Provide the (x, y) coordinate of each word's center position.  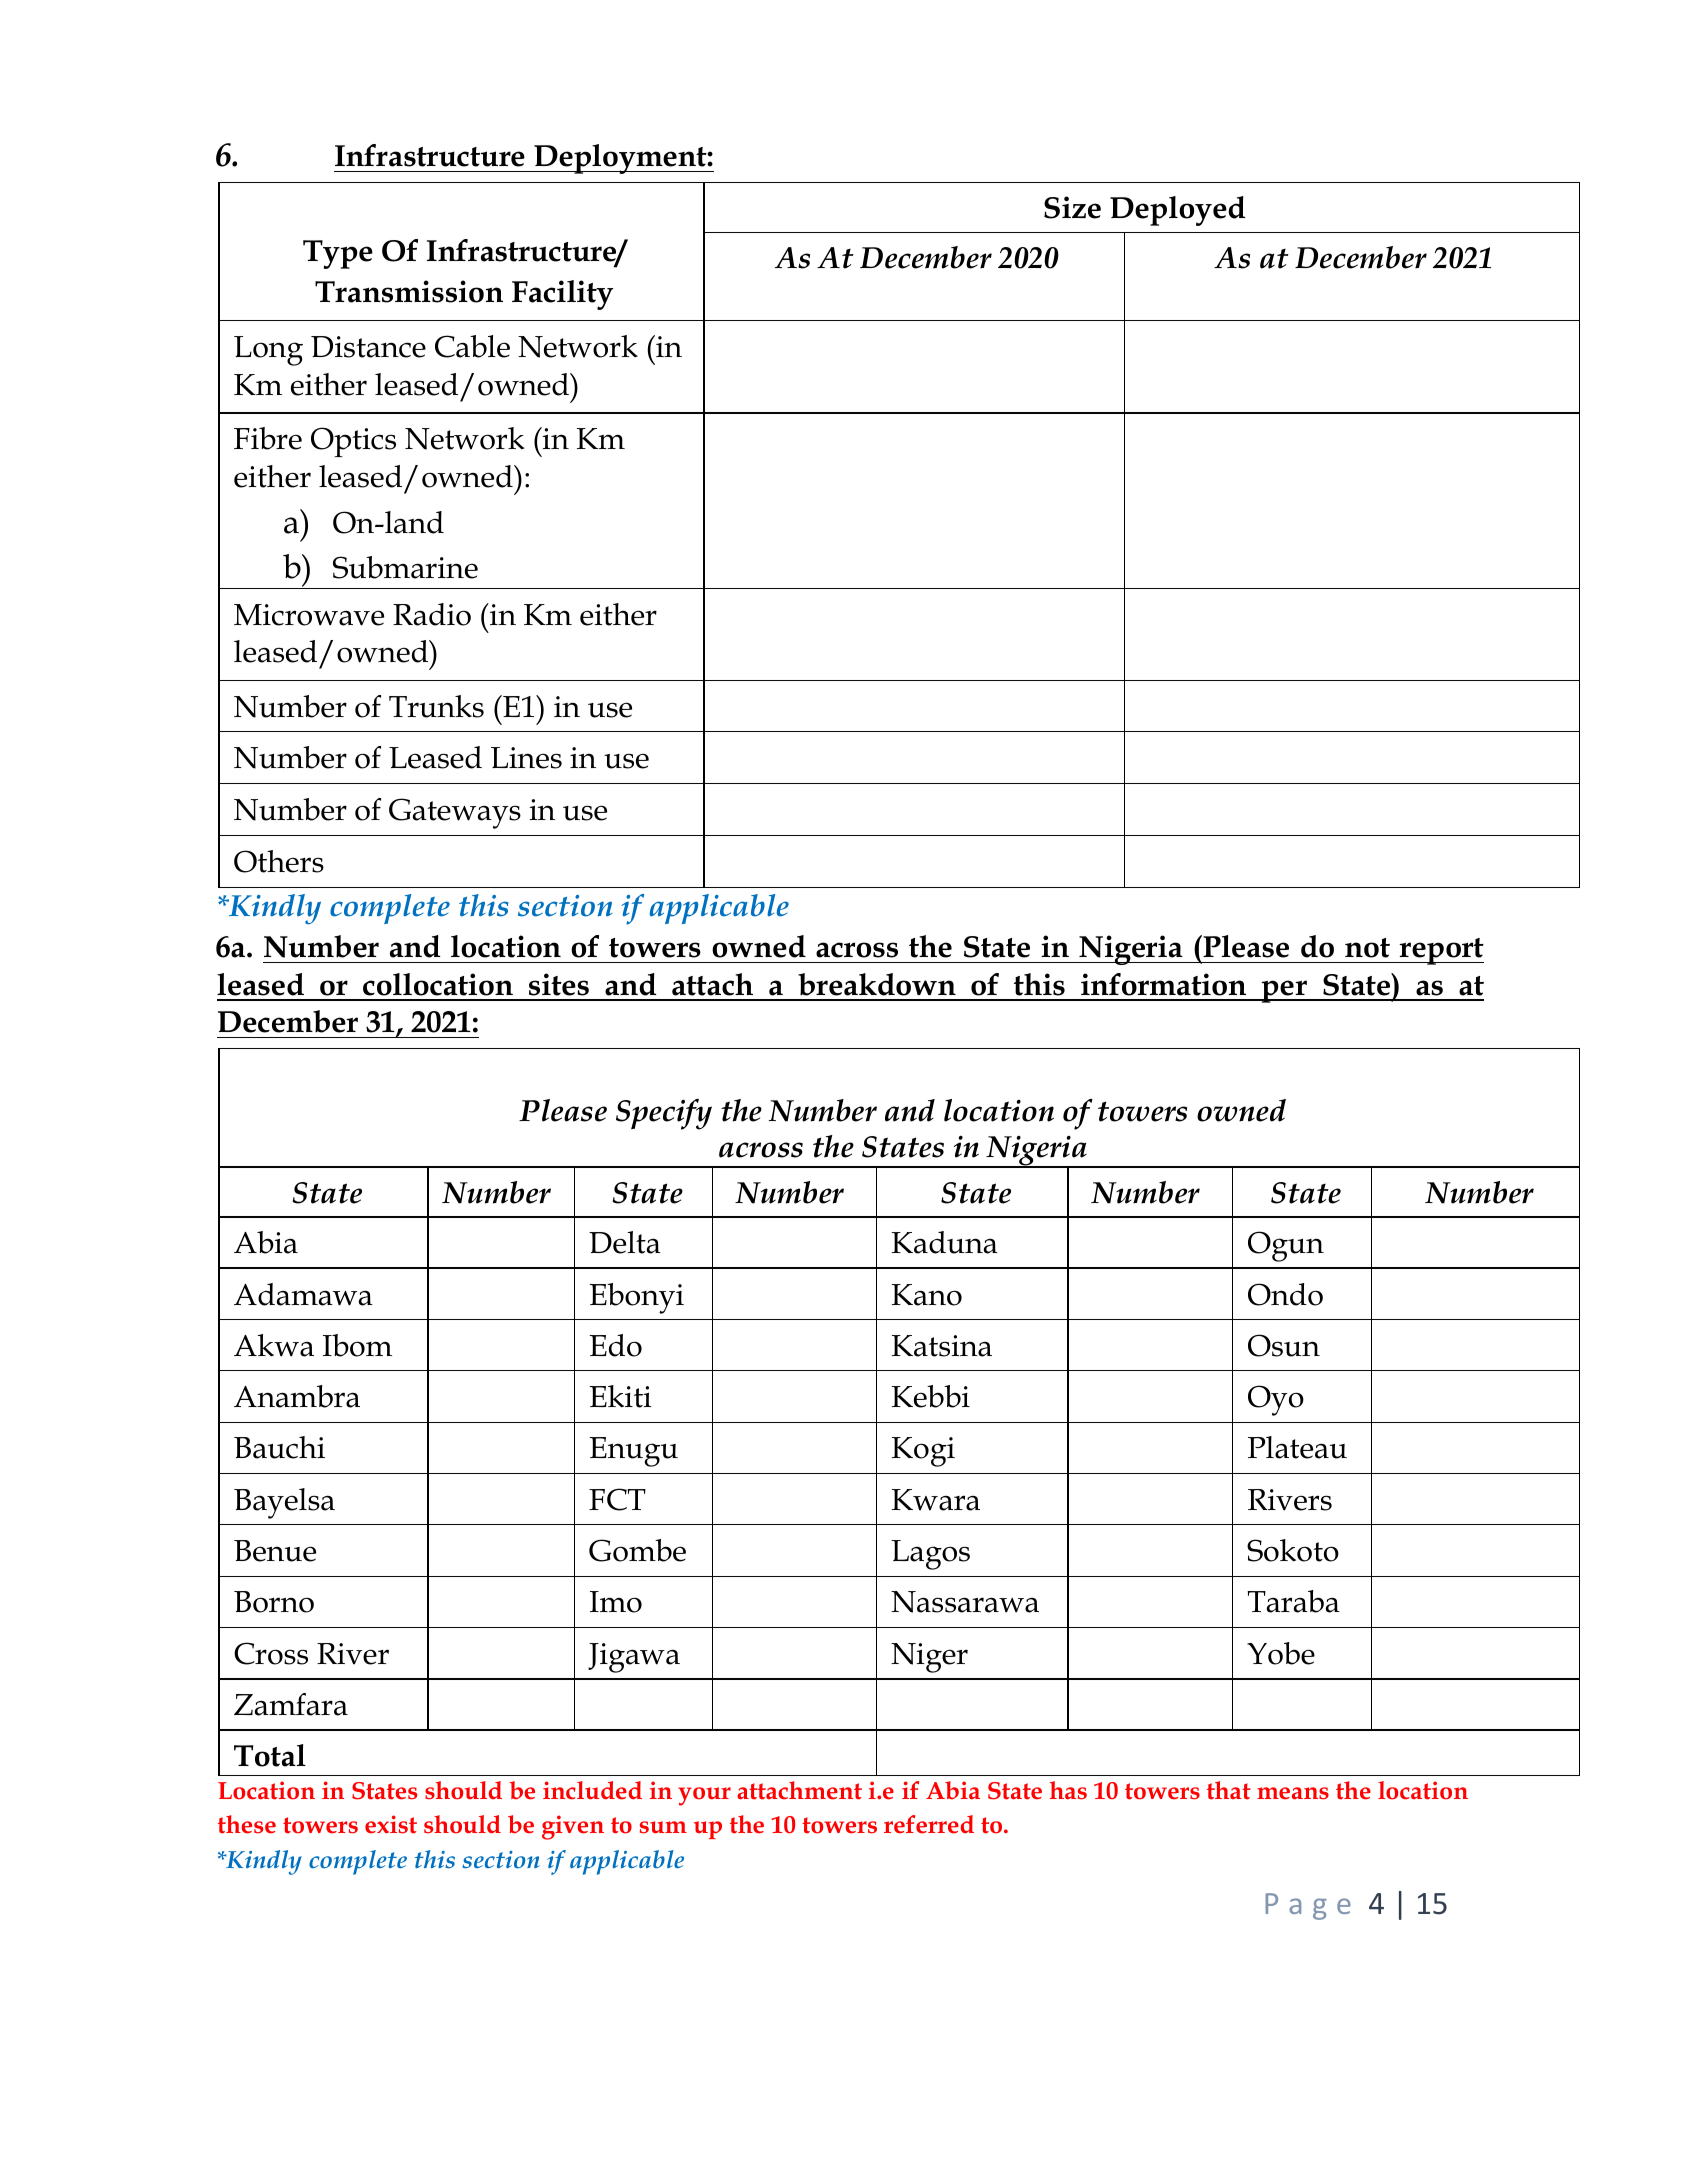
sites (559, 984)
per (1284, 991)
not (1367, 948)
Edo (615, 1345)
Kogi (923, 1452)
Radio (432, 614)
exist (391, 1824)
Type (338, 254)
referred (929, 1824)
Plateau (1297, 1447)
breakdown (877, 984)
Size (1072, 207)
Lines (526, 758)
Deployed (1177, 211)
